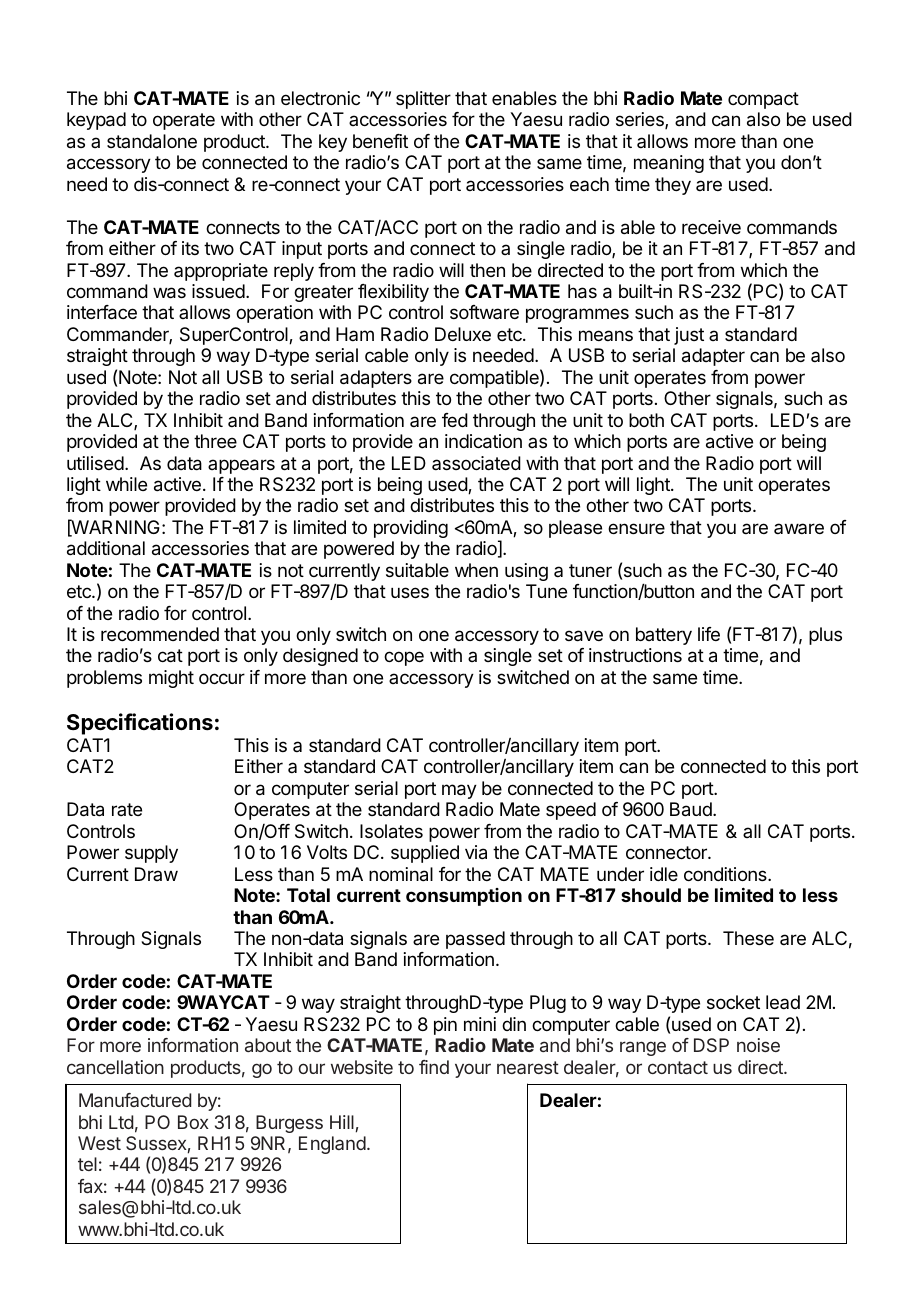 This image has width=924, height=1308. Describe the element at coordinates (215, 441) in the image. I see `three` at that location.
